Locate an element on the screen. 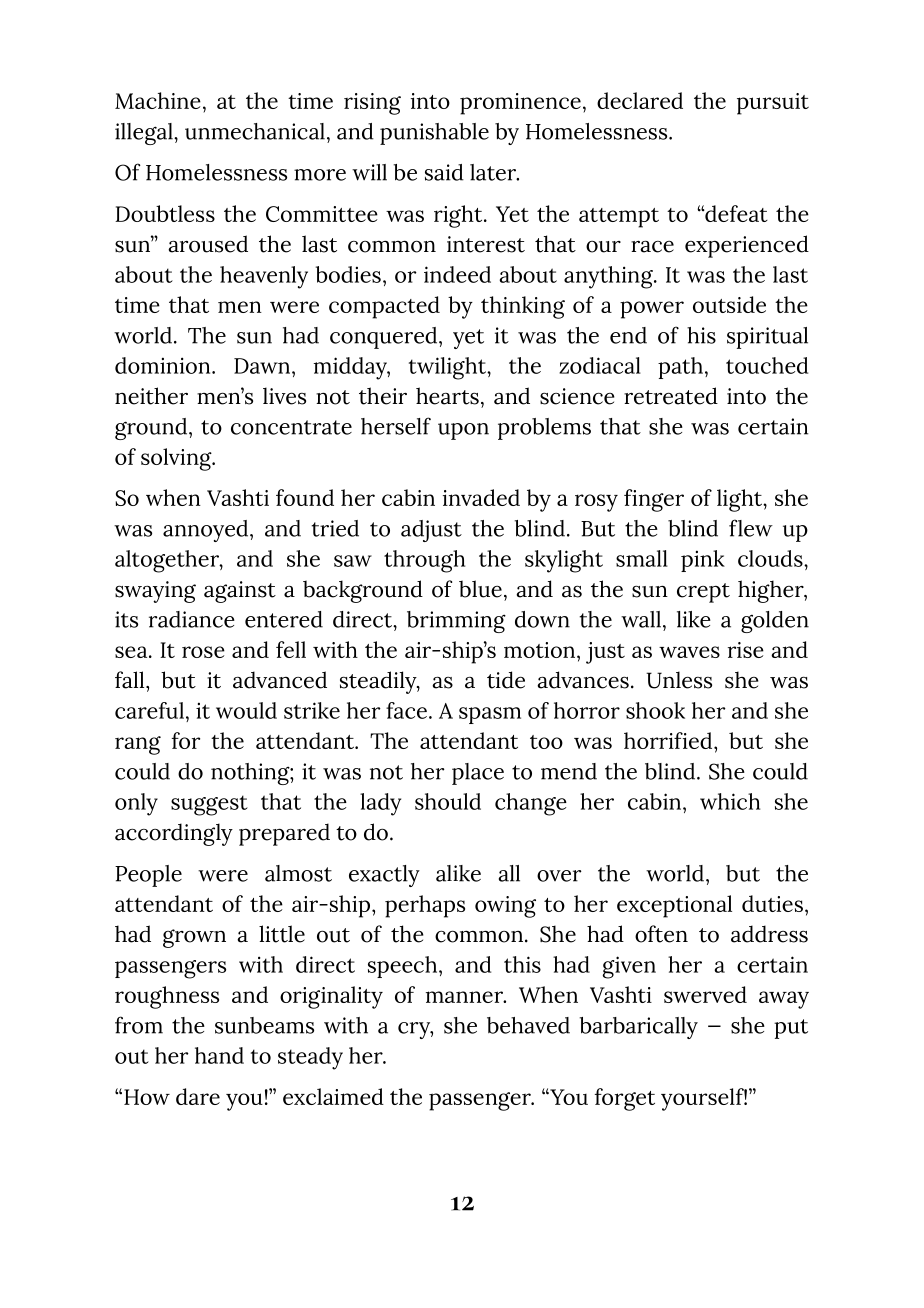 This screenshot has height=1308, width=924. forget is located at coordinates (625, 1099).
